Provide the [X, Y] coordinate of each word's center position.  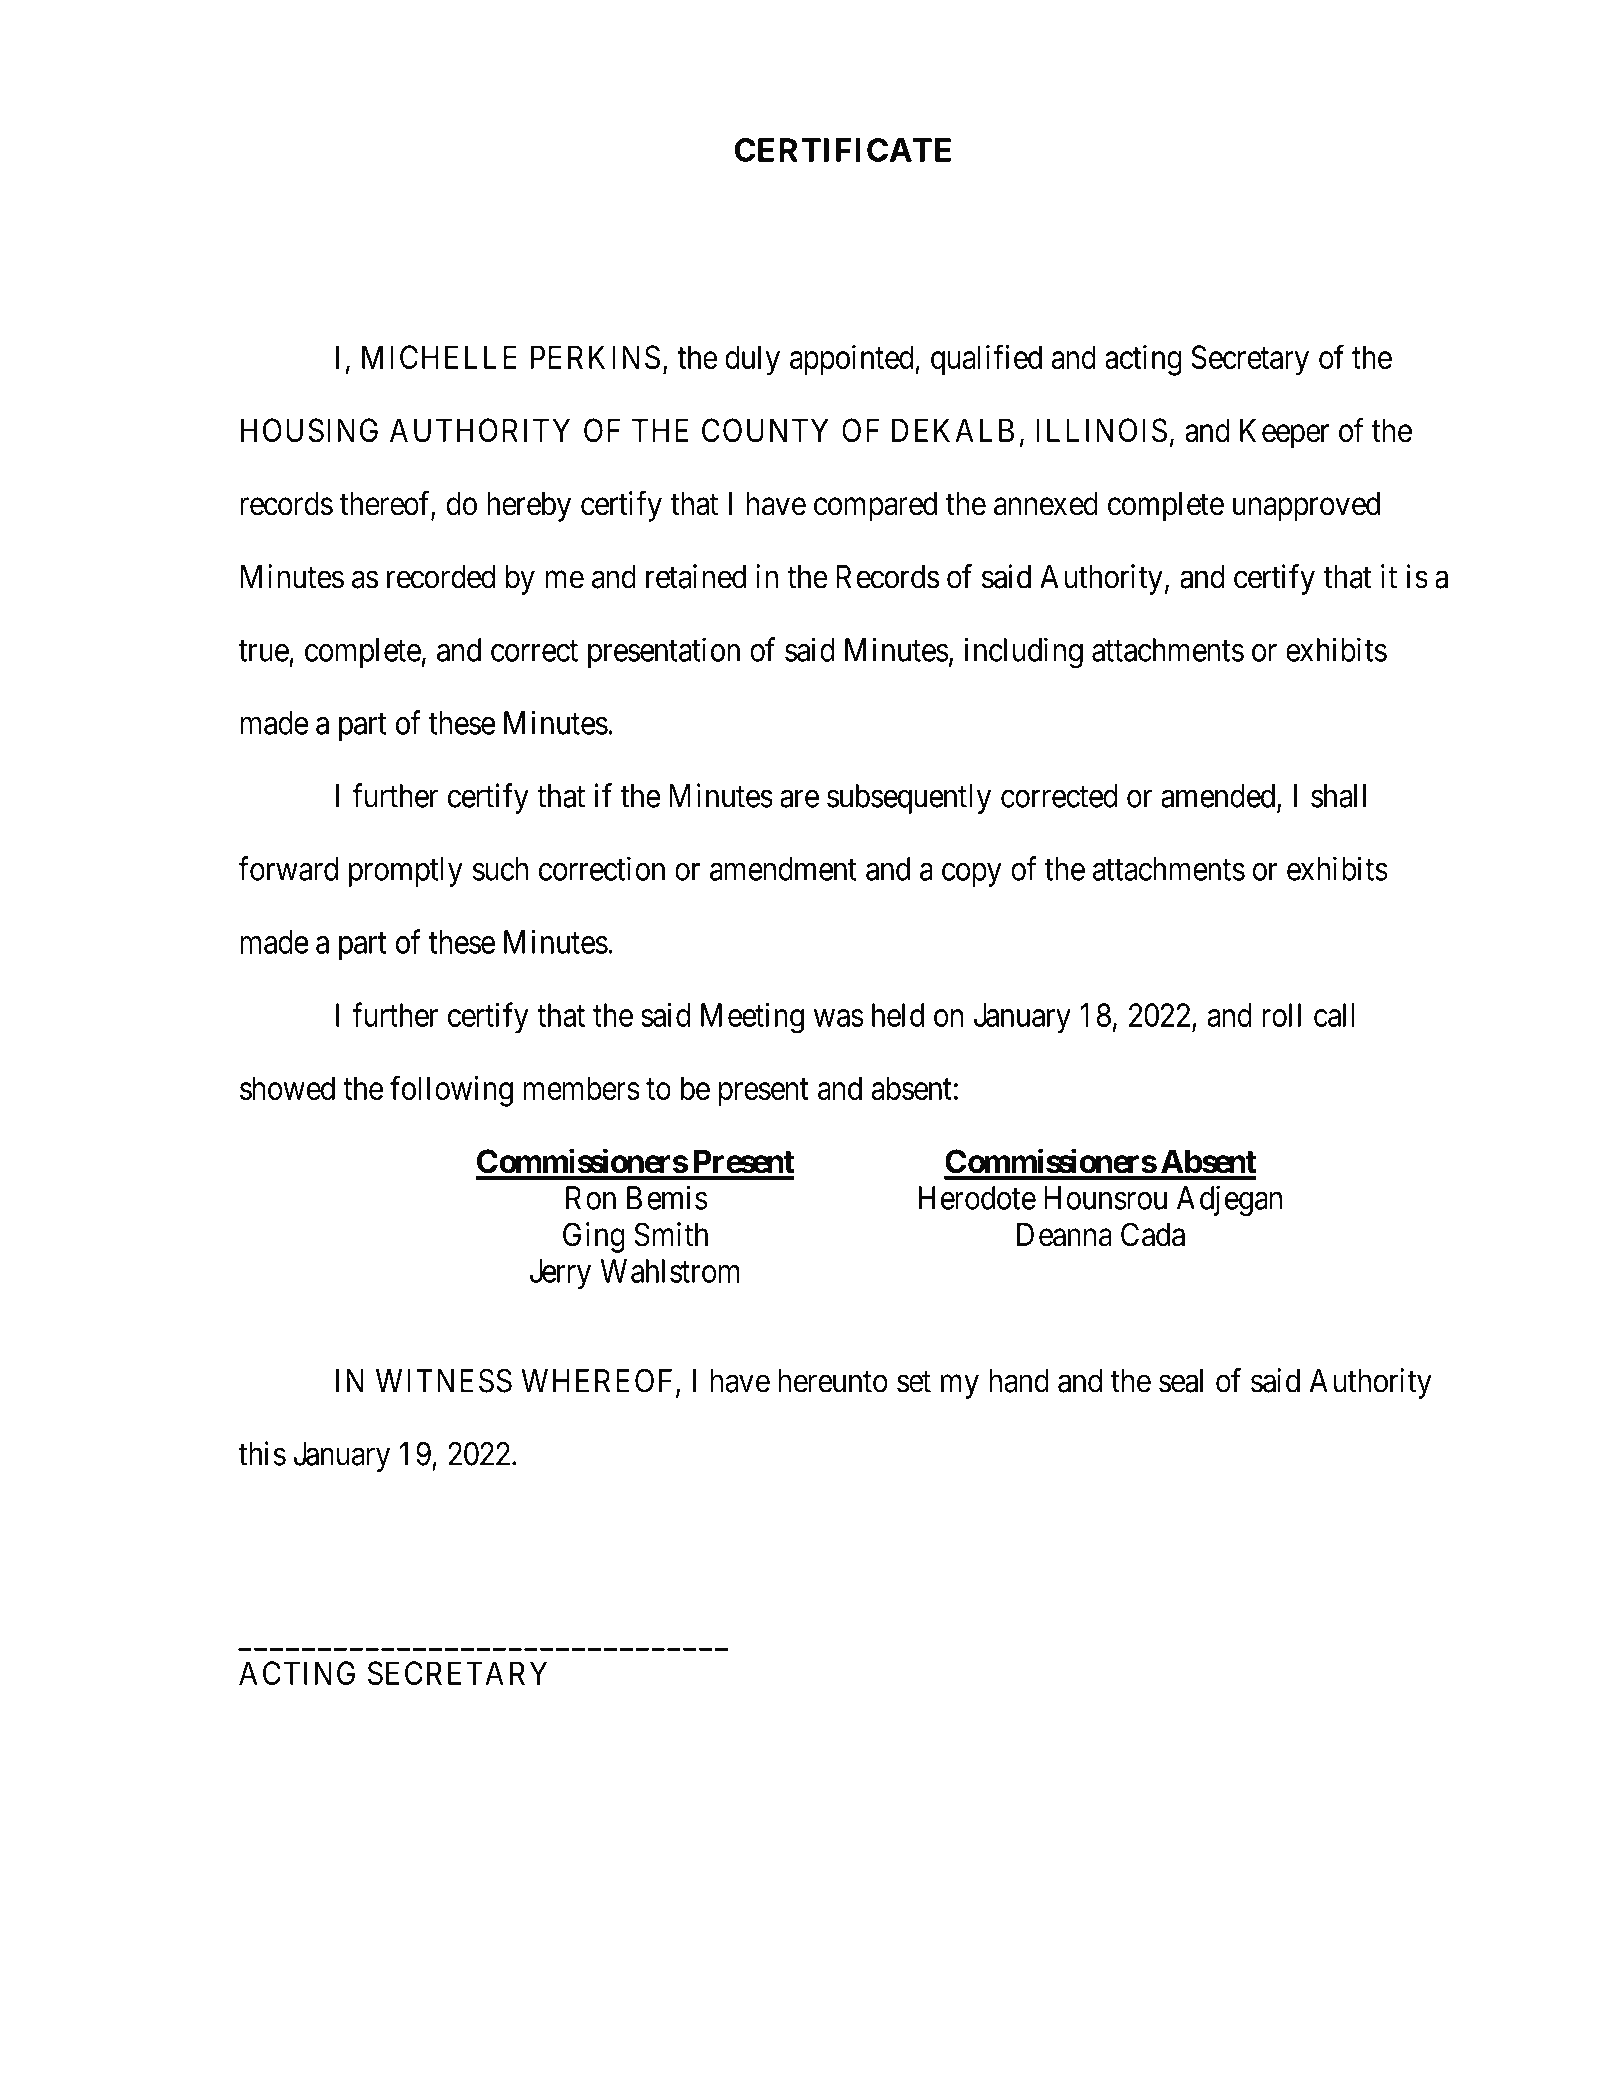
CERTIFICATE [843, 150]
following [451, 1091]
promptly [406, 872]
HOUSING [309, 430]
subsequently [909, 799]
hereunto [833, 1381]
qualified [986, 360]
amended [1219, 797]
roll [1281, 1015]
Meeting [752, 1018]
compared [875, 507]
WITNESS [444, 1380]
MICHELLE [439, 357]
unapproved [1306, 507]
